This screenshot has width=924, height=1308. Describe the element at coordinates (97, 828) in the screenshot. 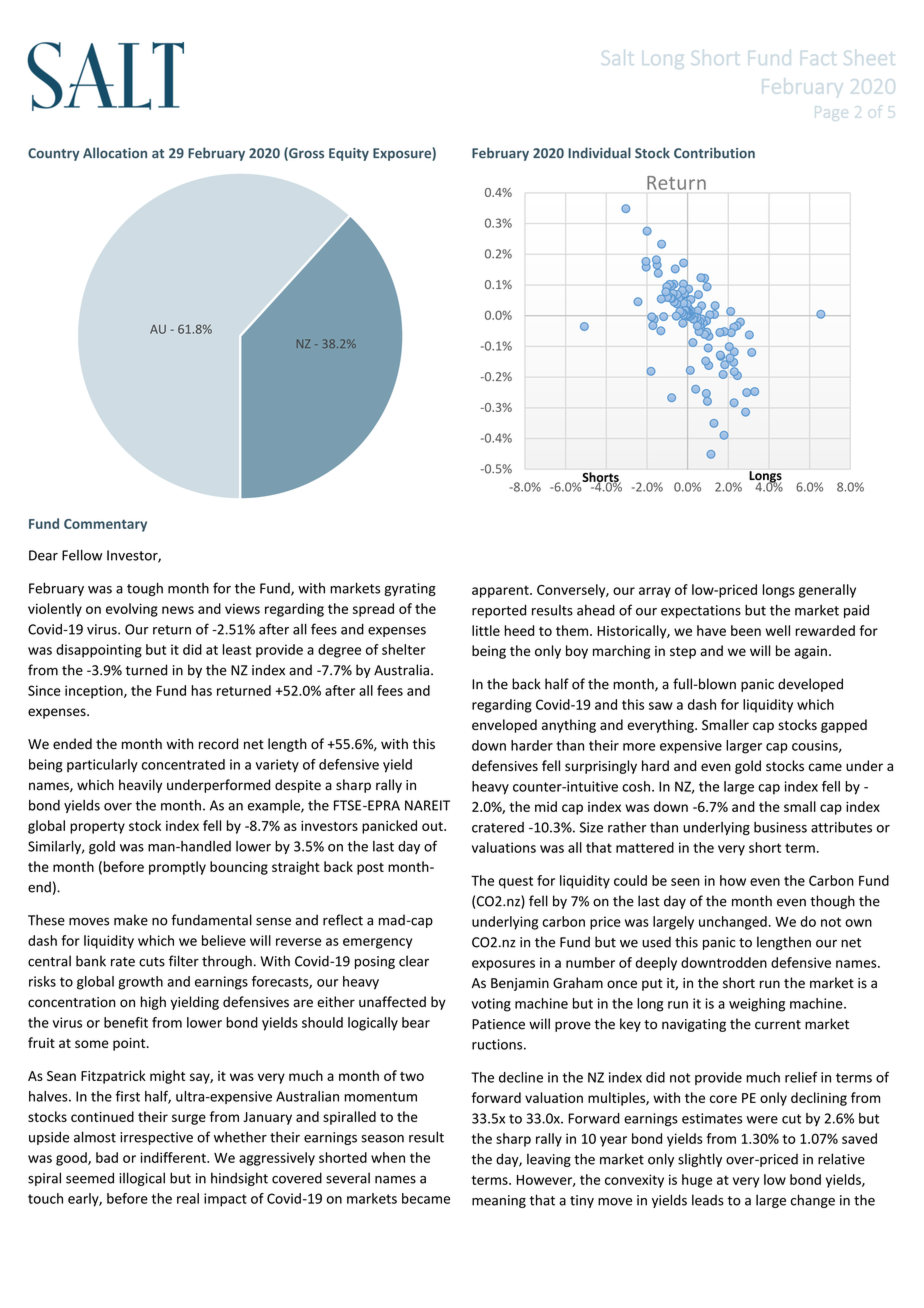

I see `property` at that location.
